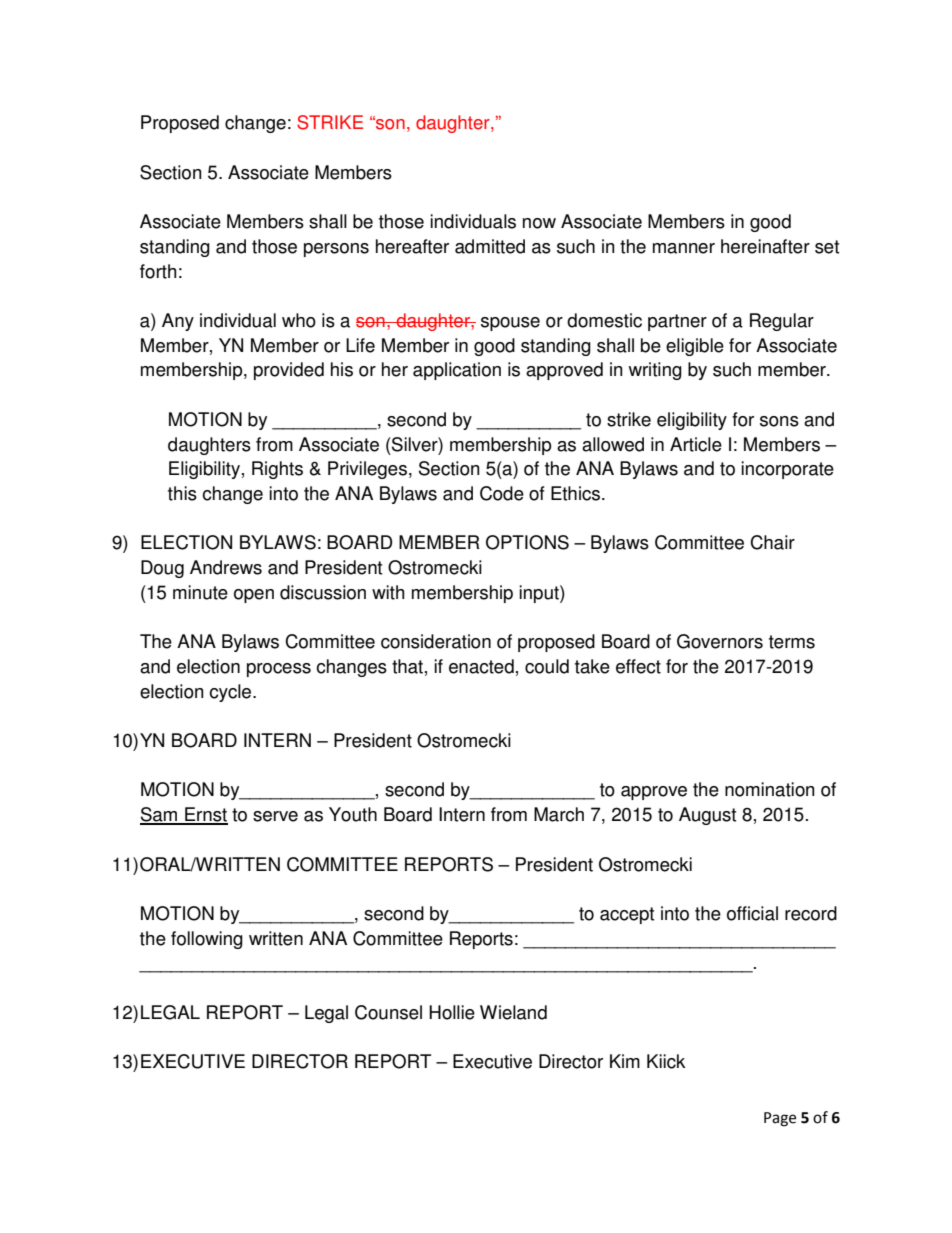  I want to click on enacted, so click(481, 666).
